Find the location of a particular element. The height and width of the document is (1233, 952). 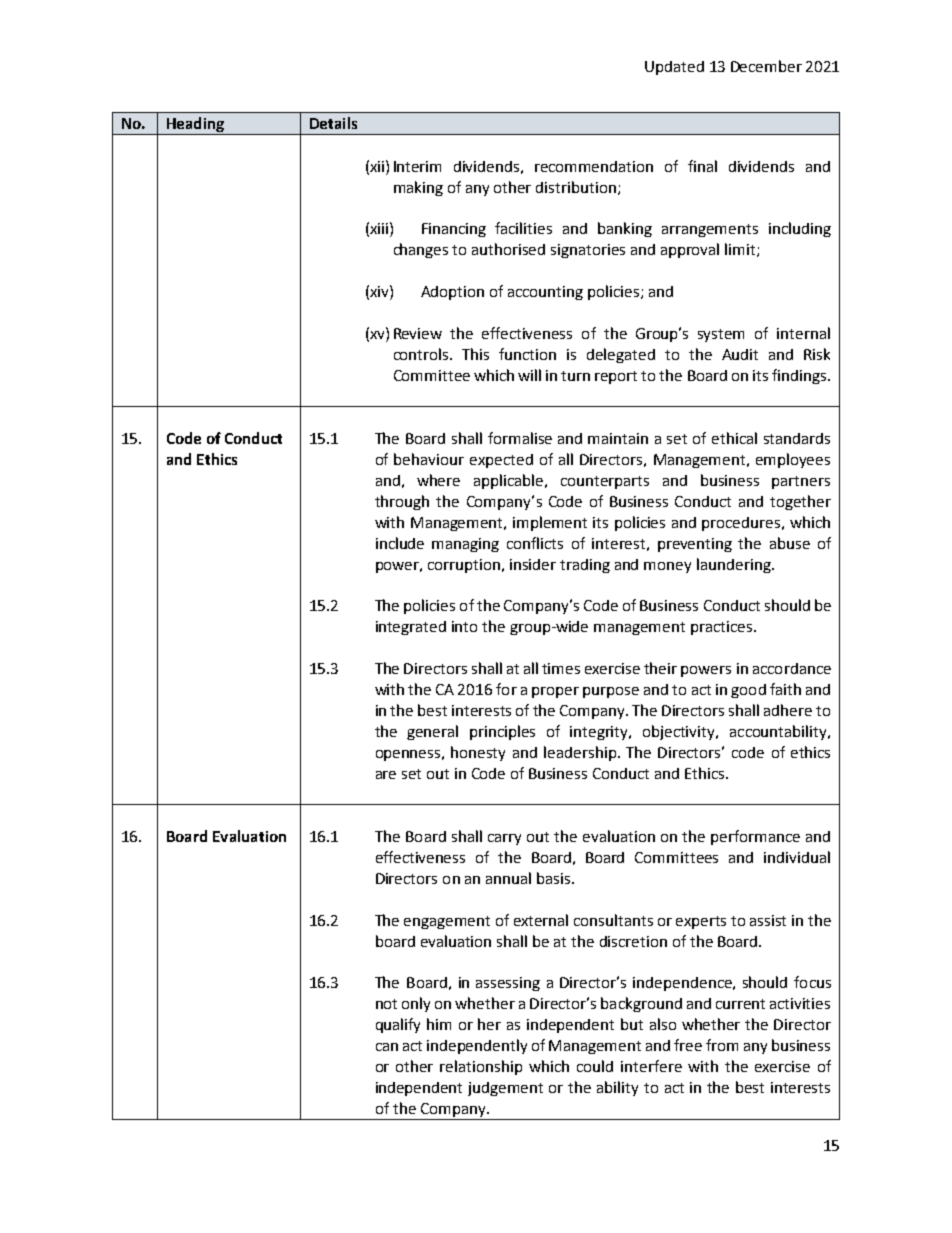

relationship is located at coordinates (481, 1067).
